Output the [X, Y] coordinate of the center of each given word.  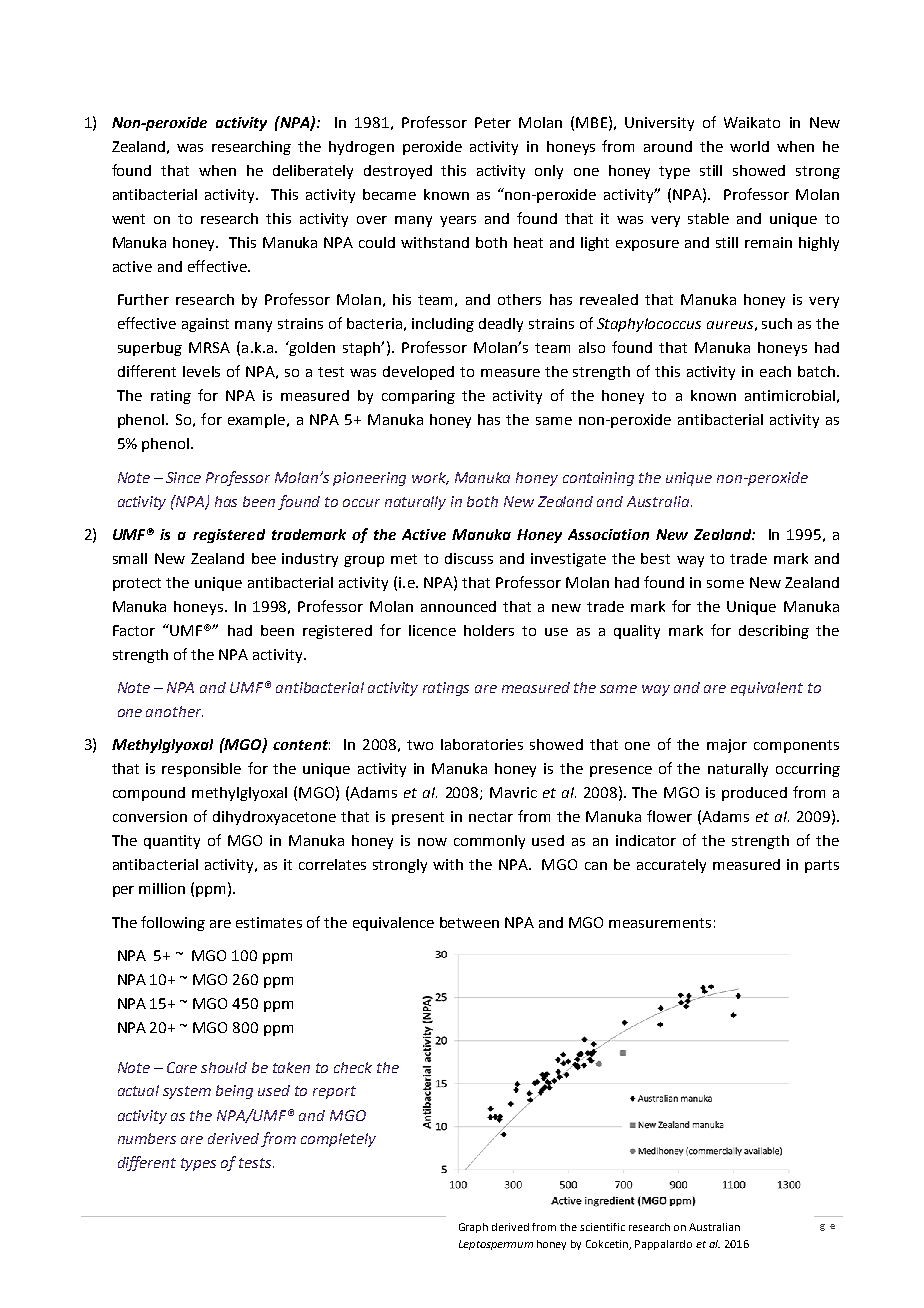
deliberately [313, 172]
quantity [172, 842]
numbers [147, 1138]
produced [754, 794]
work [430, 478]
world [749, 146]
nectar [491, 817]
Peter [493, 122]
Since [183, 477]
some [725, 584]
